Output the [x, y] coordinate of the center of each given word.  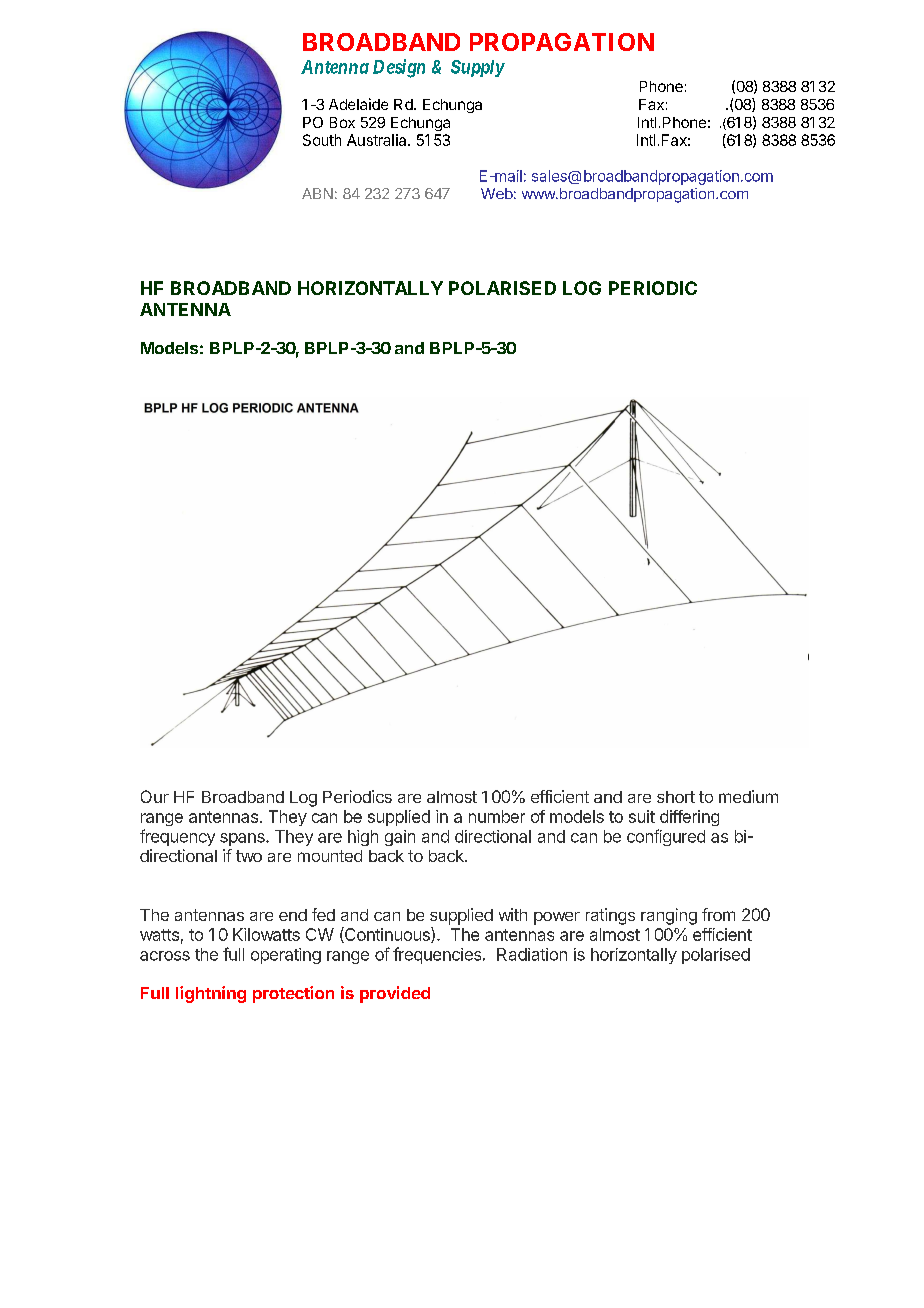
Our [155, 796]
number [497, 816]
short [676, 797]
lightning [211, 994]
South [322, 140]
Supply [478, 68]
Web [497, 193]
